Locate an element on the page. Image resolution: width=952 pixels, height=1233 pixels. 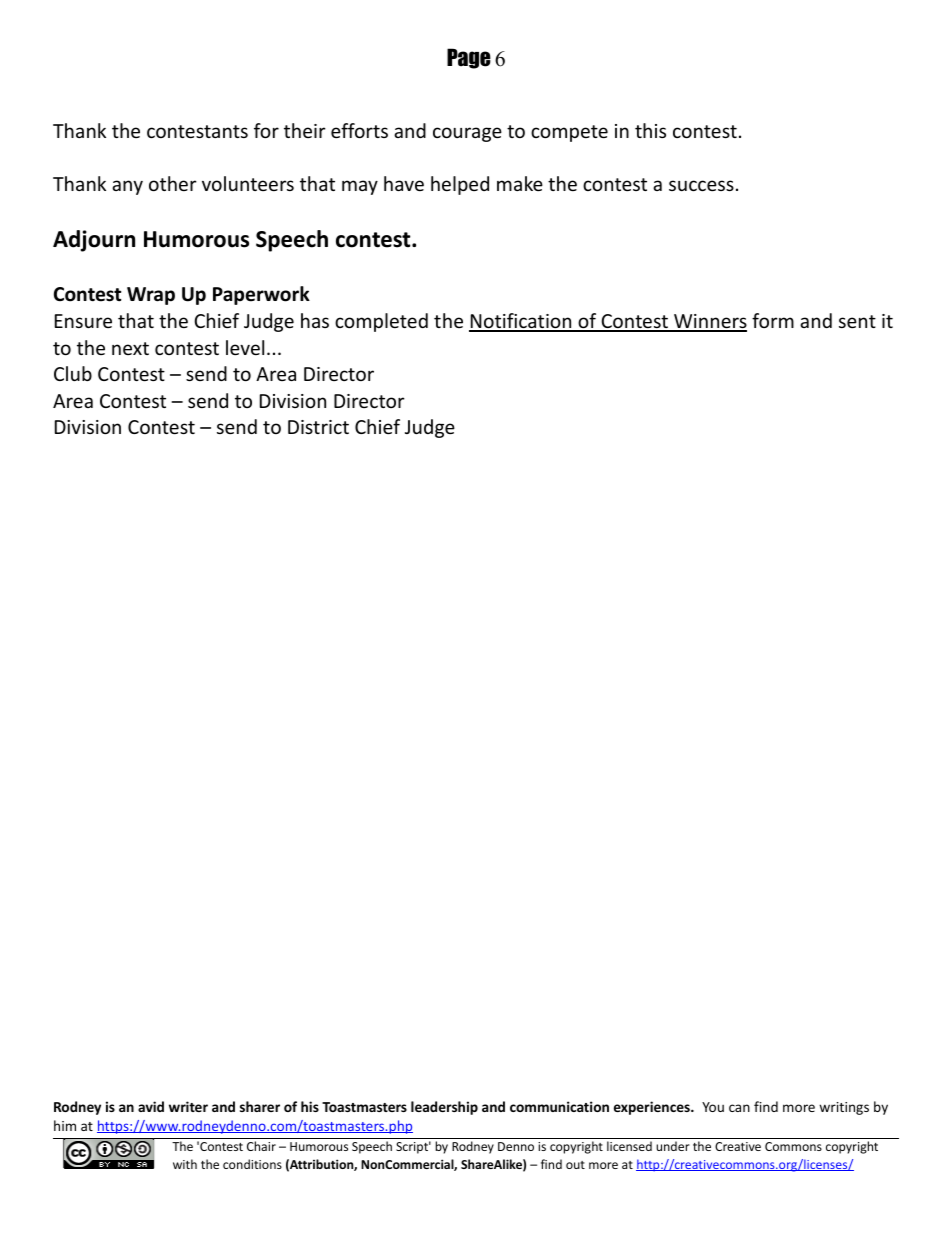
other is located at coordinates (173, 183).
